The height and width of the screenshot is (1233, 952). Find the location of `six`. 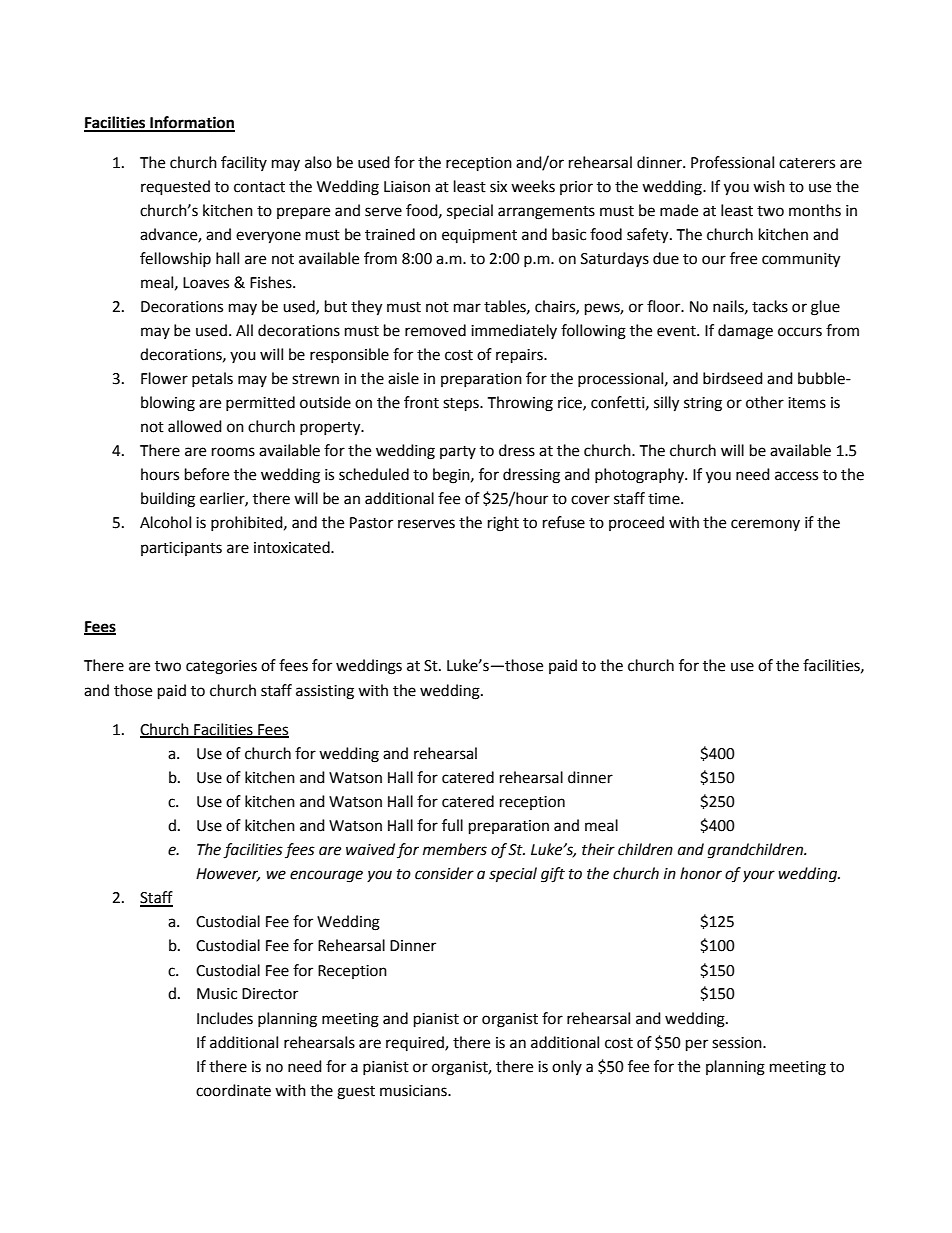

six is located at coordinates (498, 187).
